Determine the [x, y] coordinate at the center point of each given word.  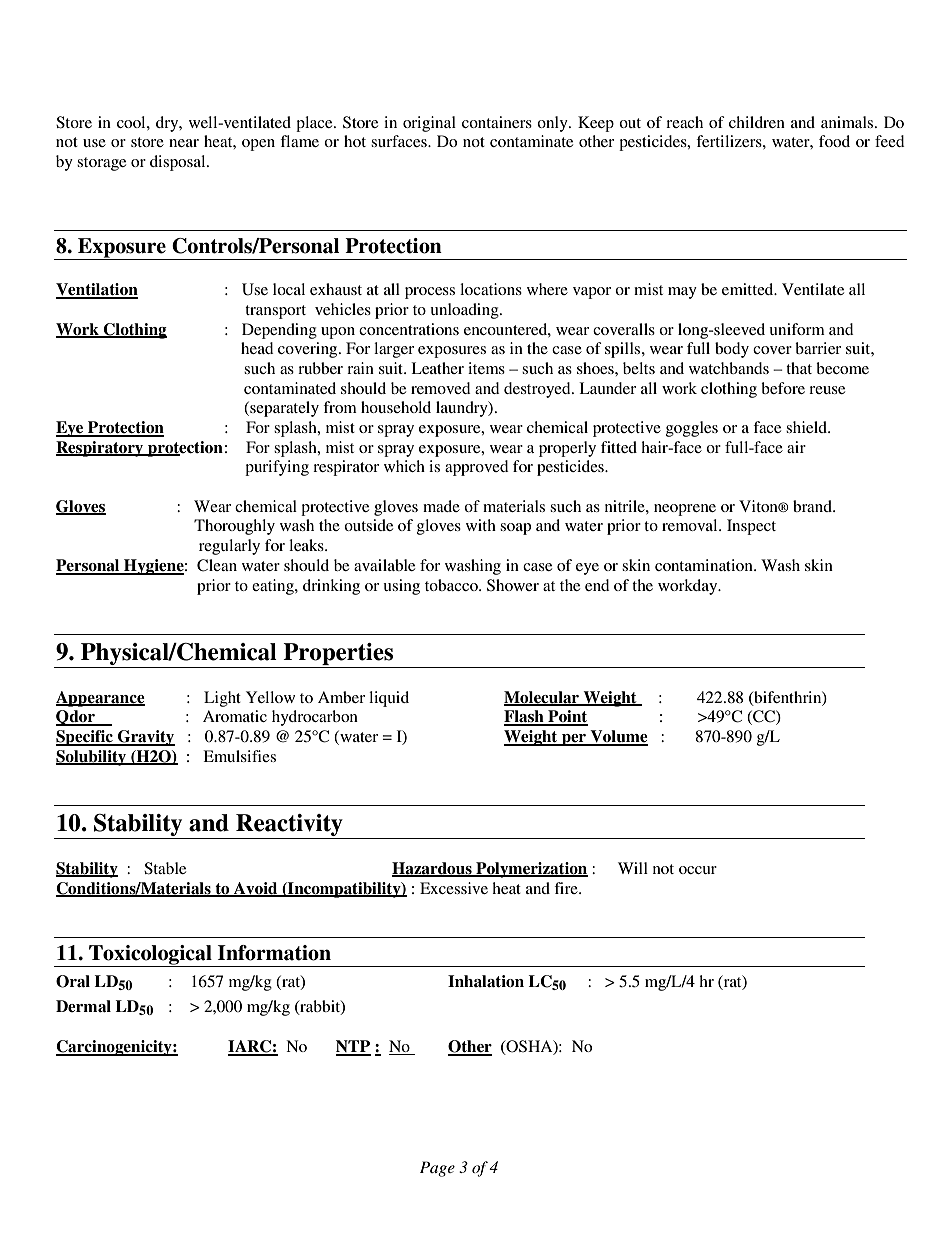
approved [477, 468]
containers [497, 122]
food [834, 141]
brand [813, 506]
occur [698, 870]
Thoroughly [234, 527]
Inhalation [486, 981]
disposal [179, 163]
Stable [165, 868]
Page [437, 1169]
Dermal [83, 1006]
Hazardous [433, 869]
